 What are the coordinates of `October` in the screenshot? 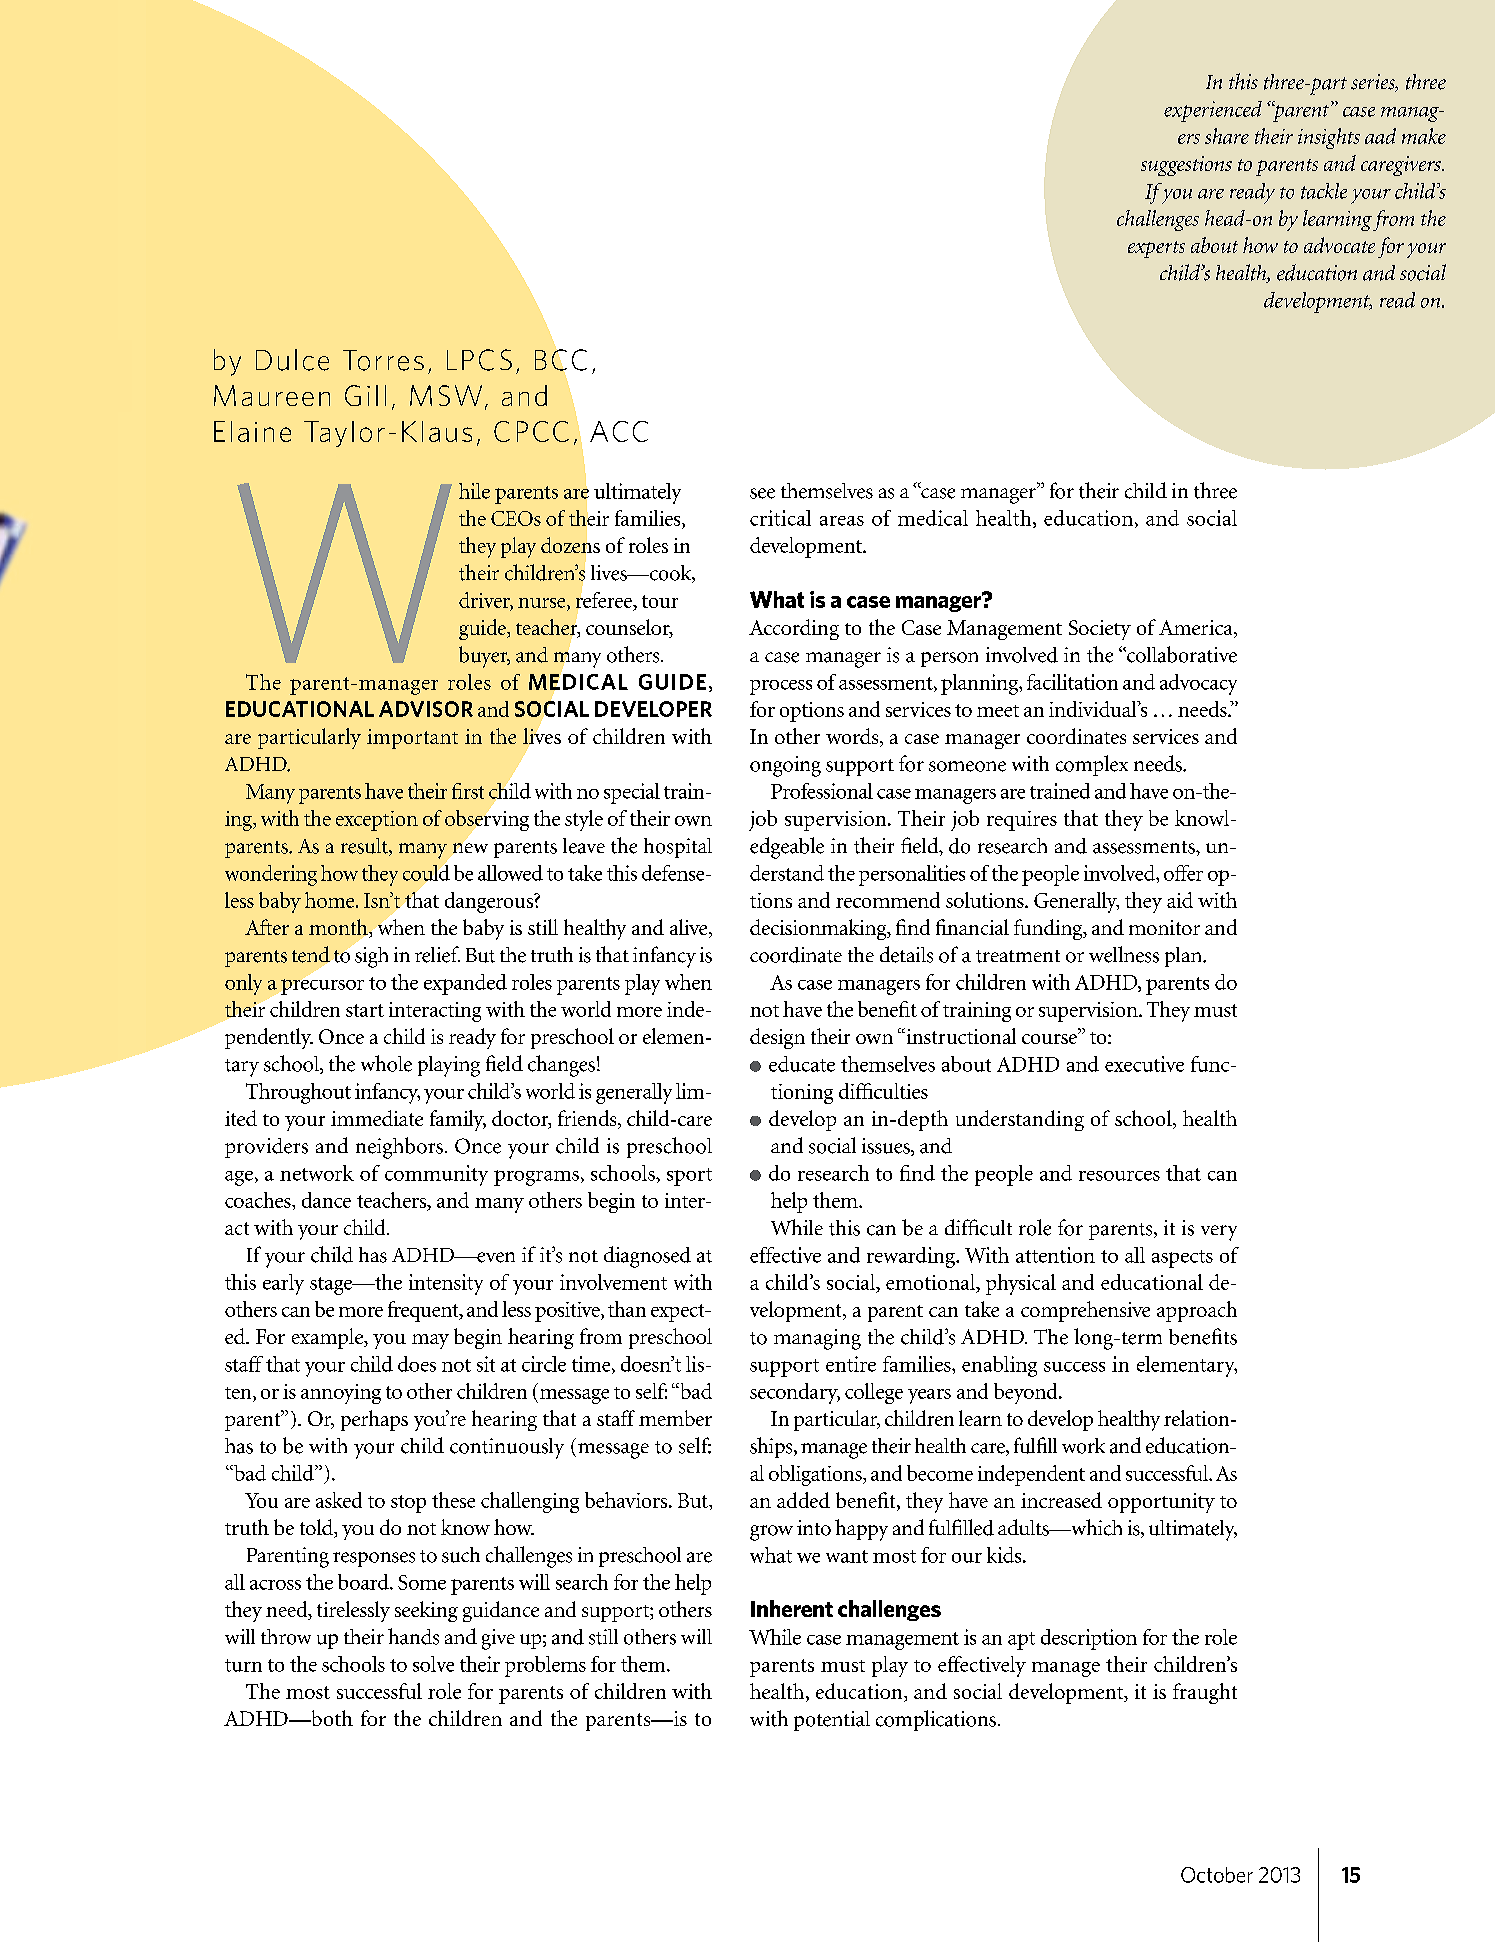 It's located at (1217, 1875).
